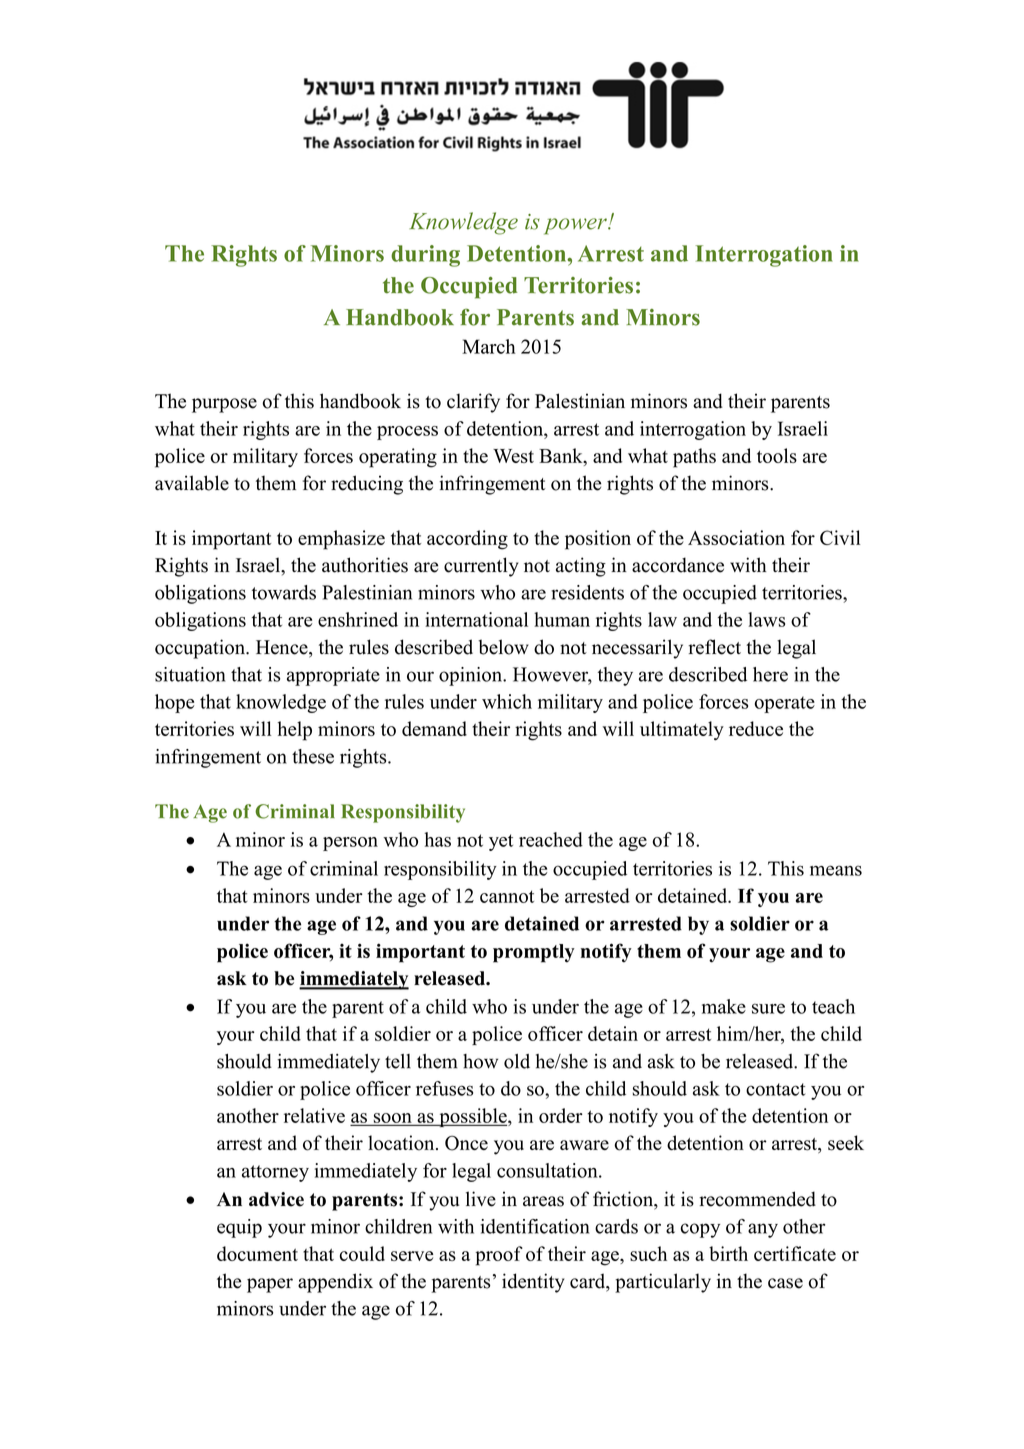  I want to click on power, so click(576, 226).
